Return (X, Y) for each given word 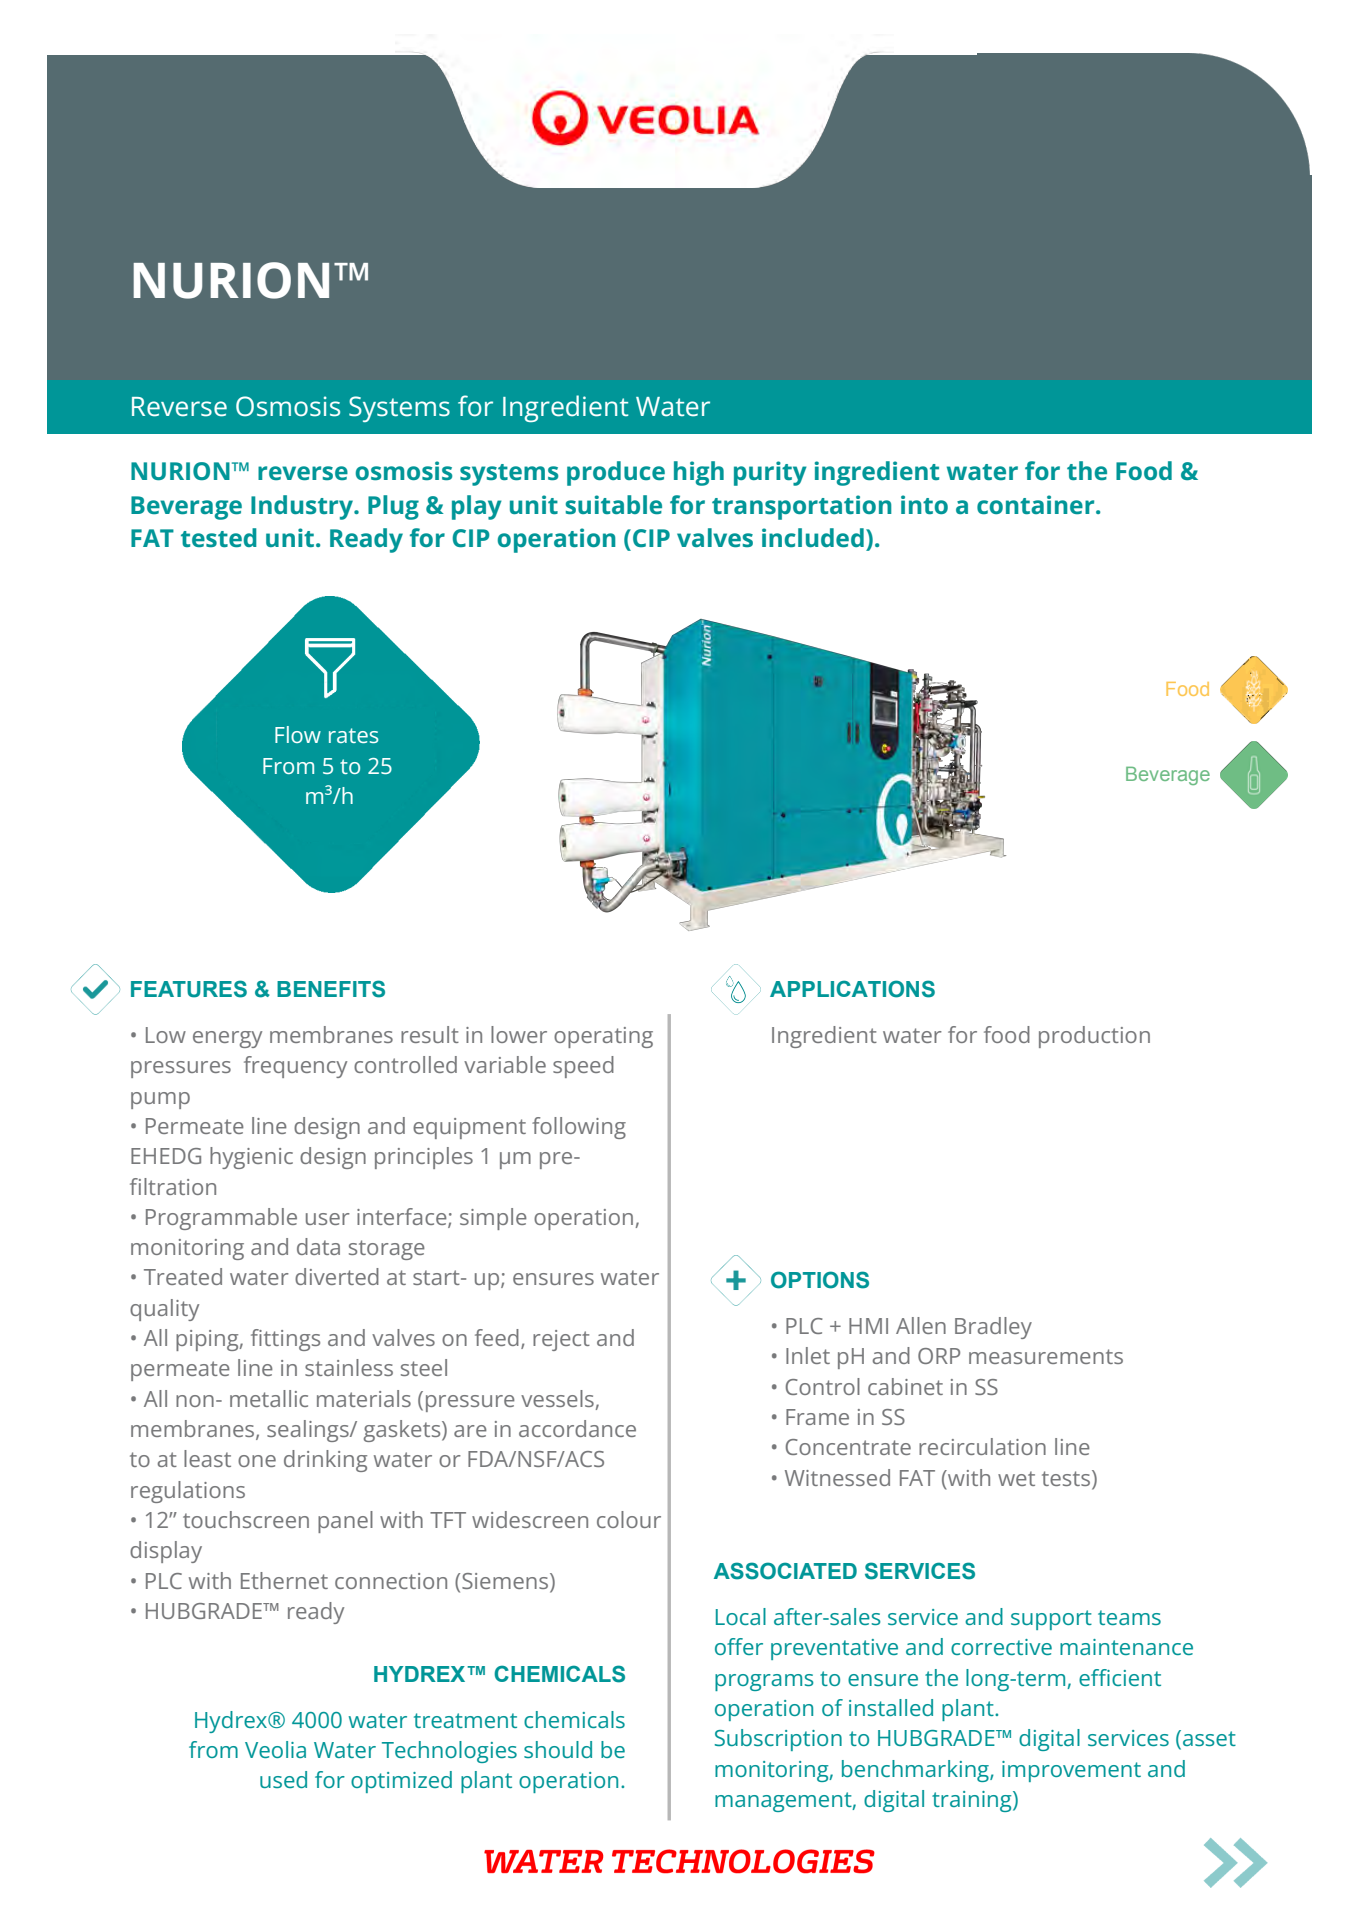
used (283, 1779)
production (1094, 1037)
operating (603, 1037)
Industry (303, 507)
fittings (285, 1340)
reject (561, 1340)
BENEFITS (331, 989)
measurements (1046, 1356)
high (699, 473)
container (1037, 504)
